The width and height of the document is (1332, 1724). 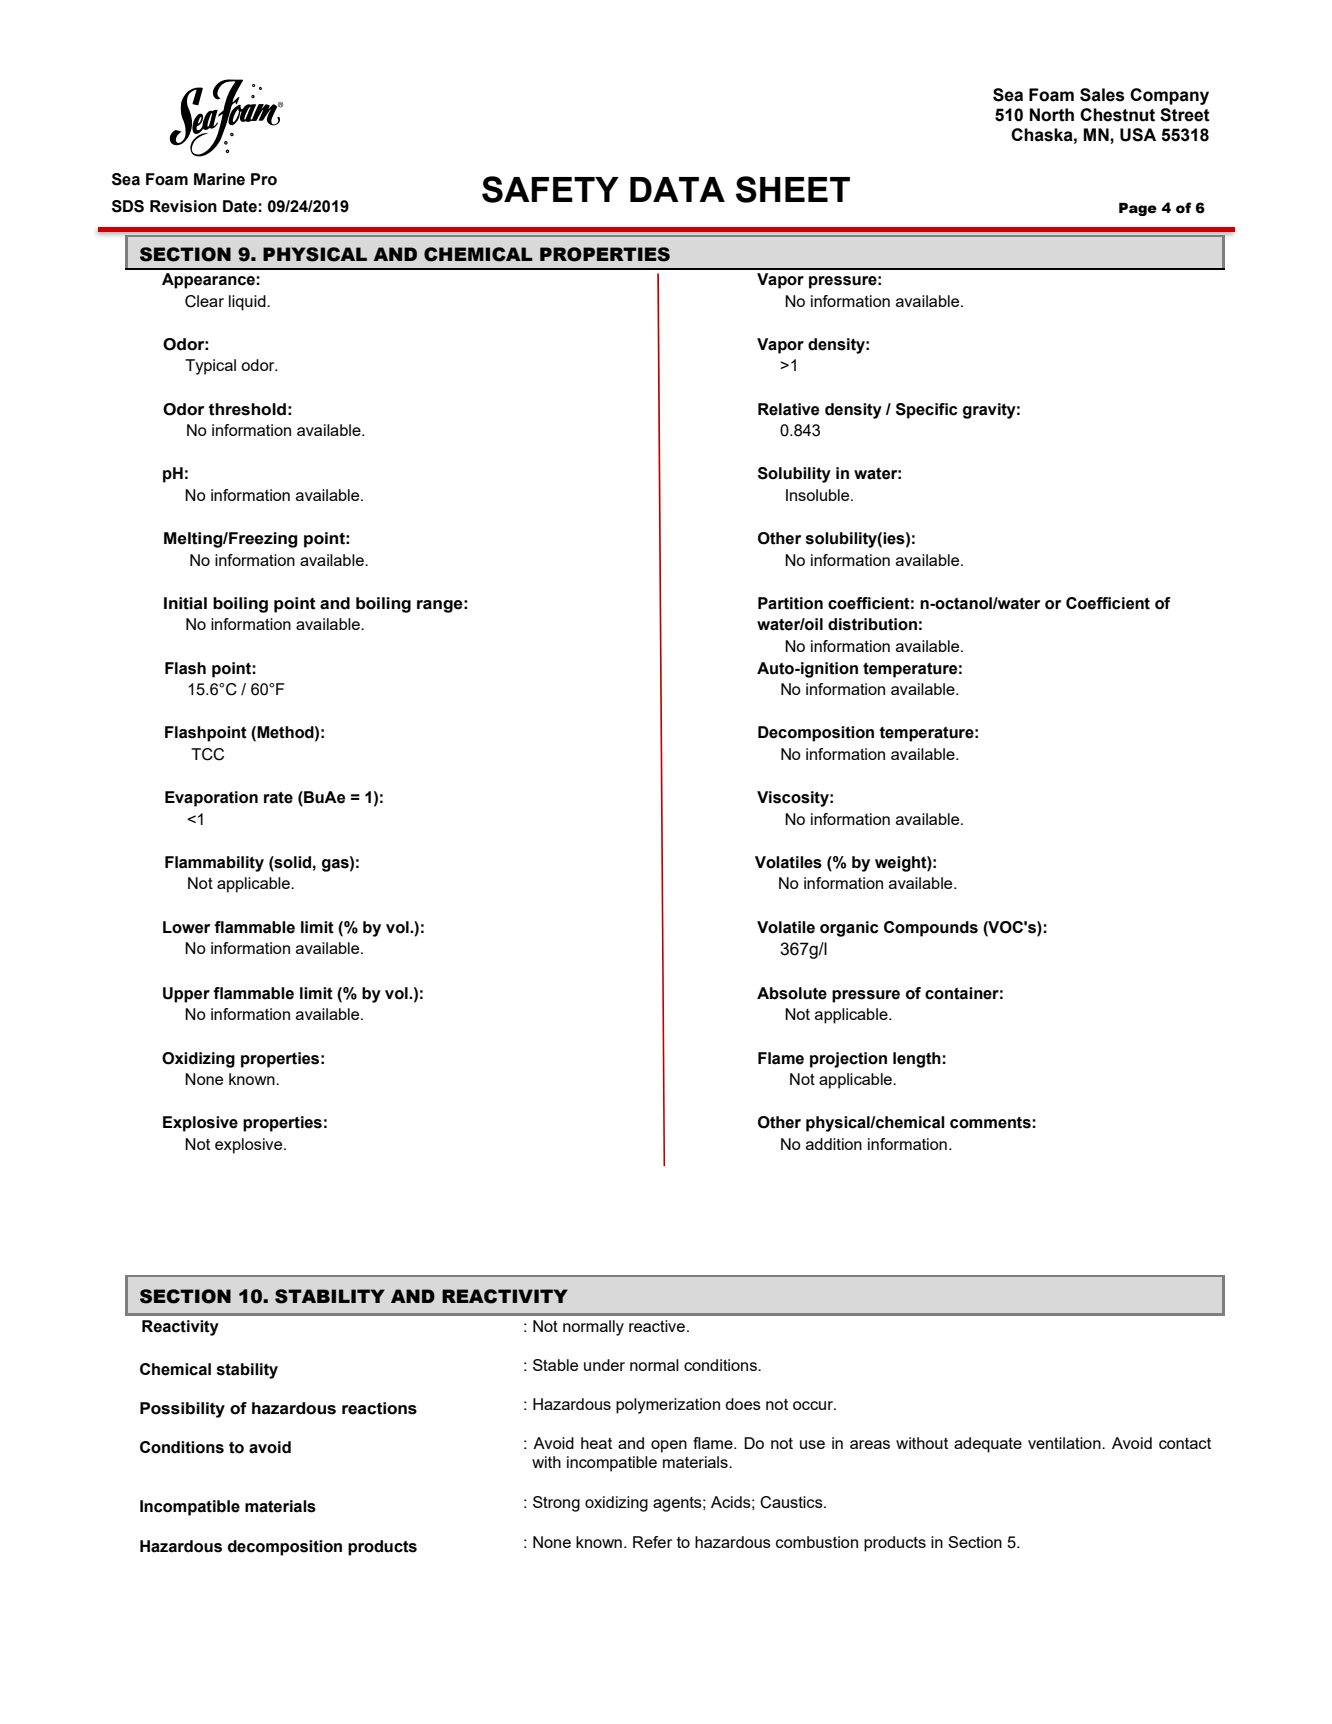 What do you see at coordinates (918, 1060) in the document?
I see `length` at bounding box center [918, 1060].
